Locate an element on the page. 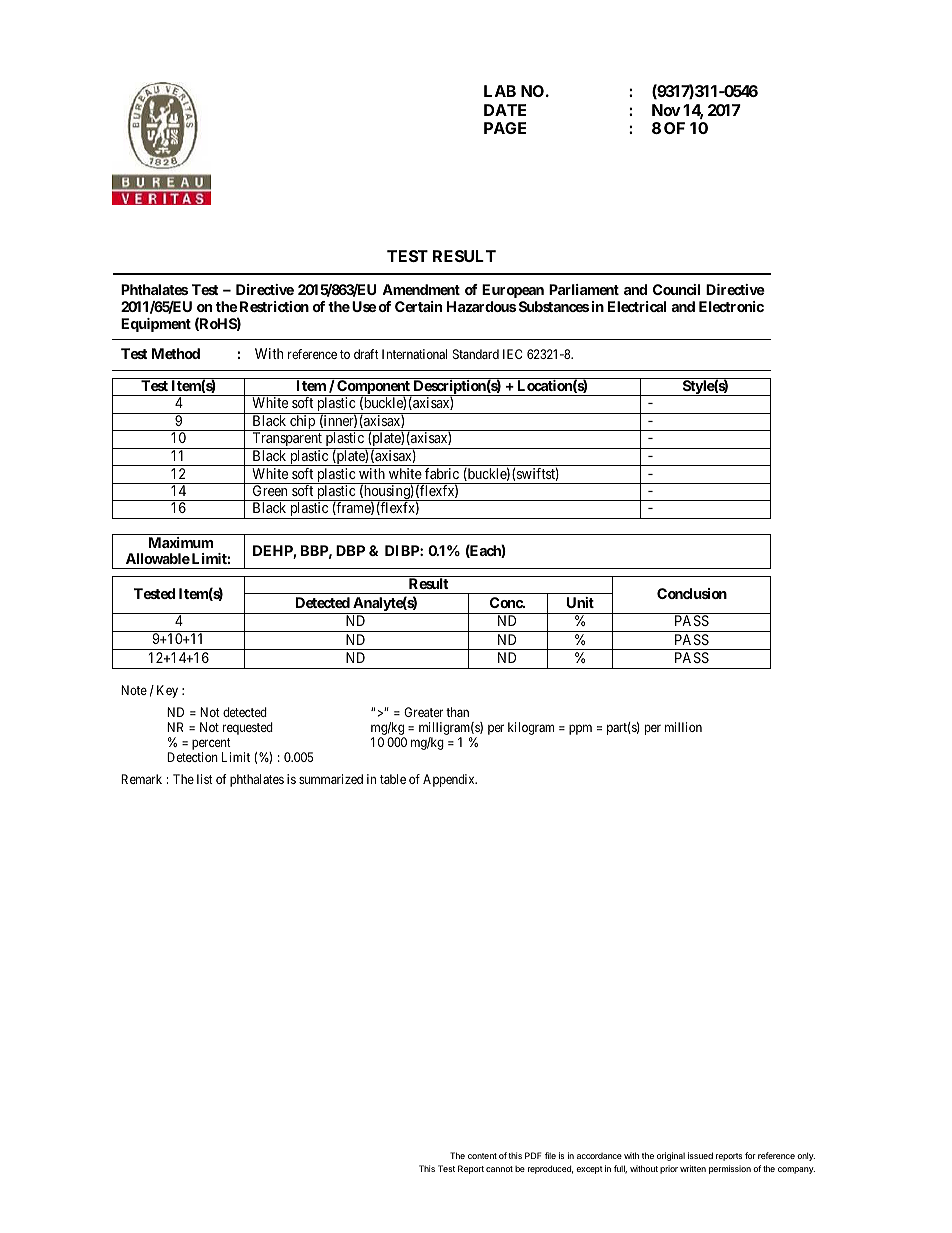  list is located at coordinates (205, 779).
